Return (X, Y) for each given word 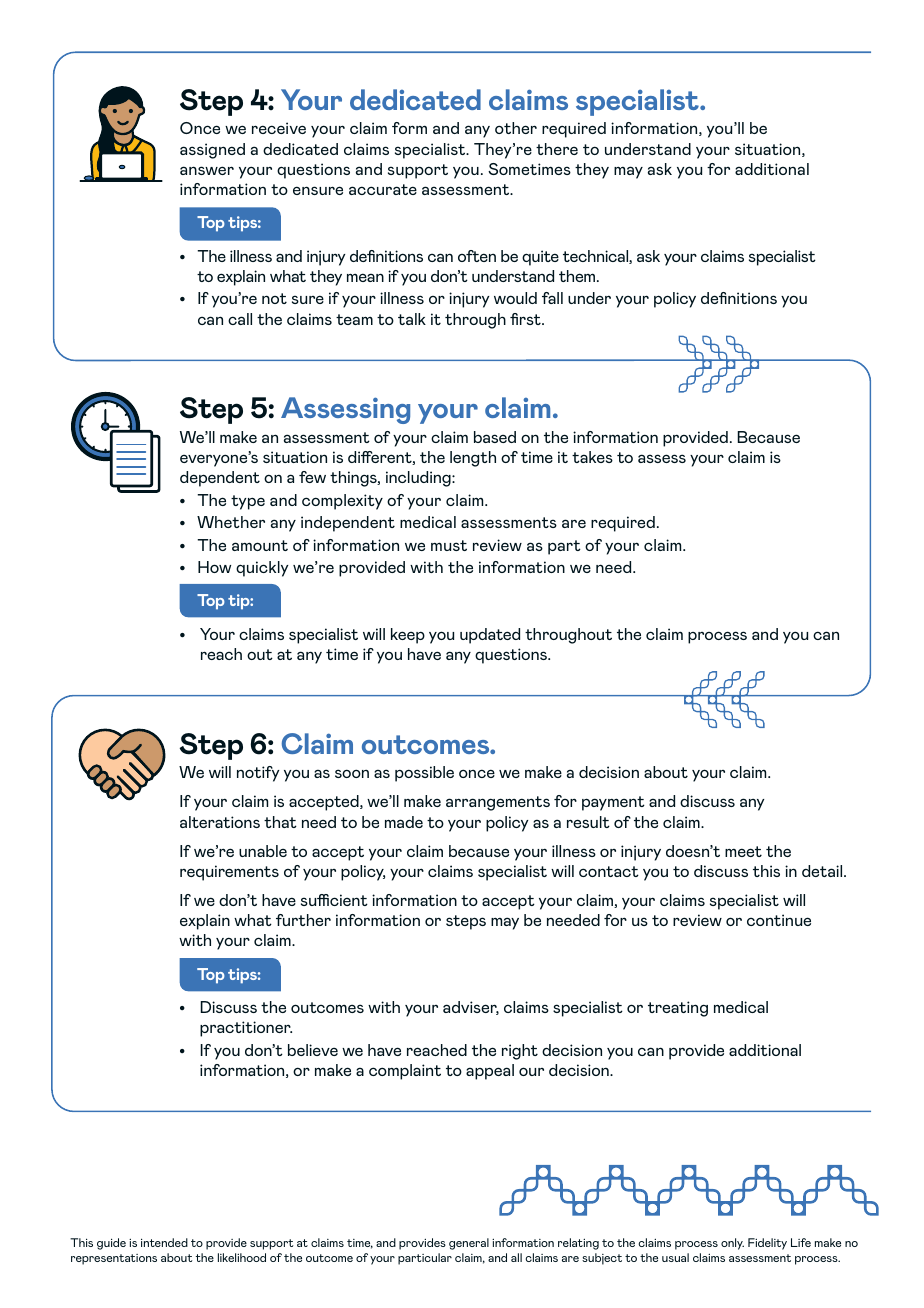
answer (207, 170)
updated (490, 636)
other (516, 128)
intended (164, 1242)
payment (613, 803)
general (469, 1244)
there (557, 149)
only (732, 1244)
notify (258, 774)
